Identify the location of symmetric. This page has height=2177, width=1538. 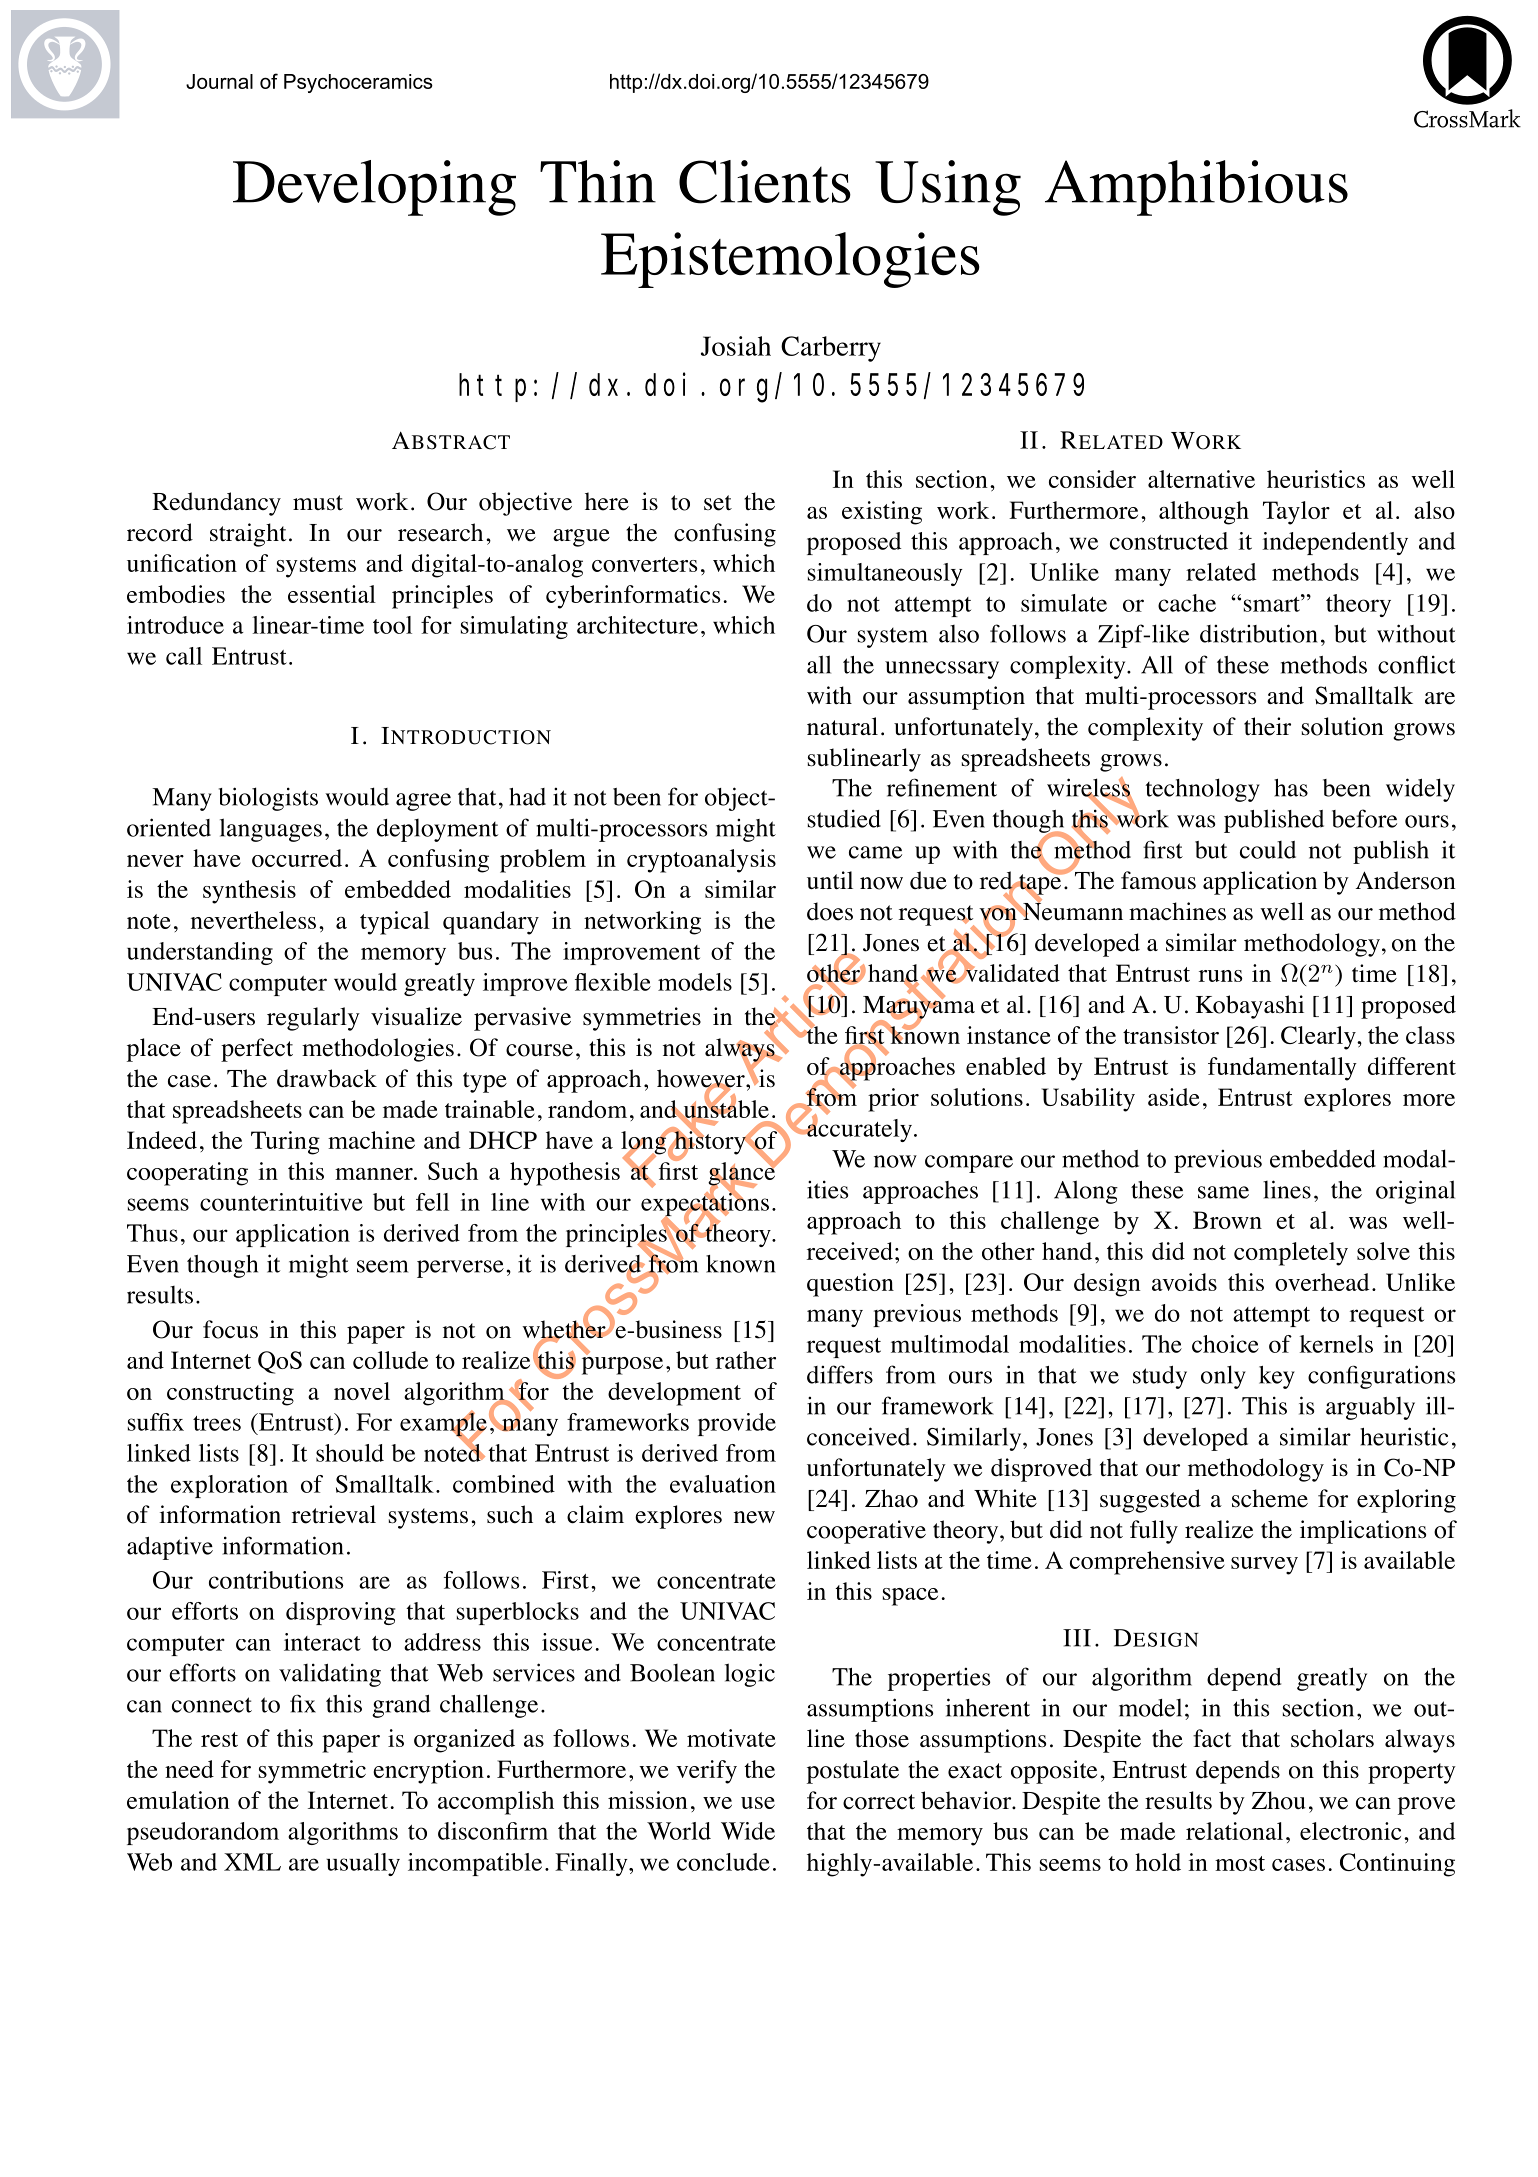
(312, 1772).
